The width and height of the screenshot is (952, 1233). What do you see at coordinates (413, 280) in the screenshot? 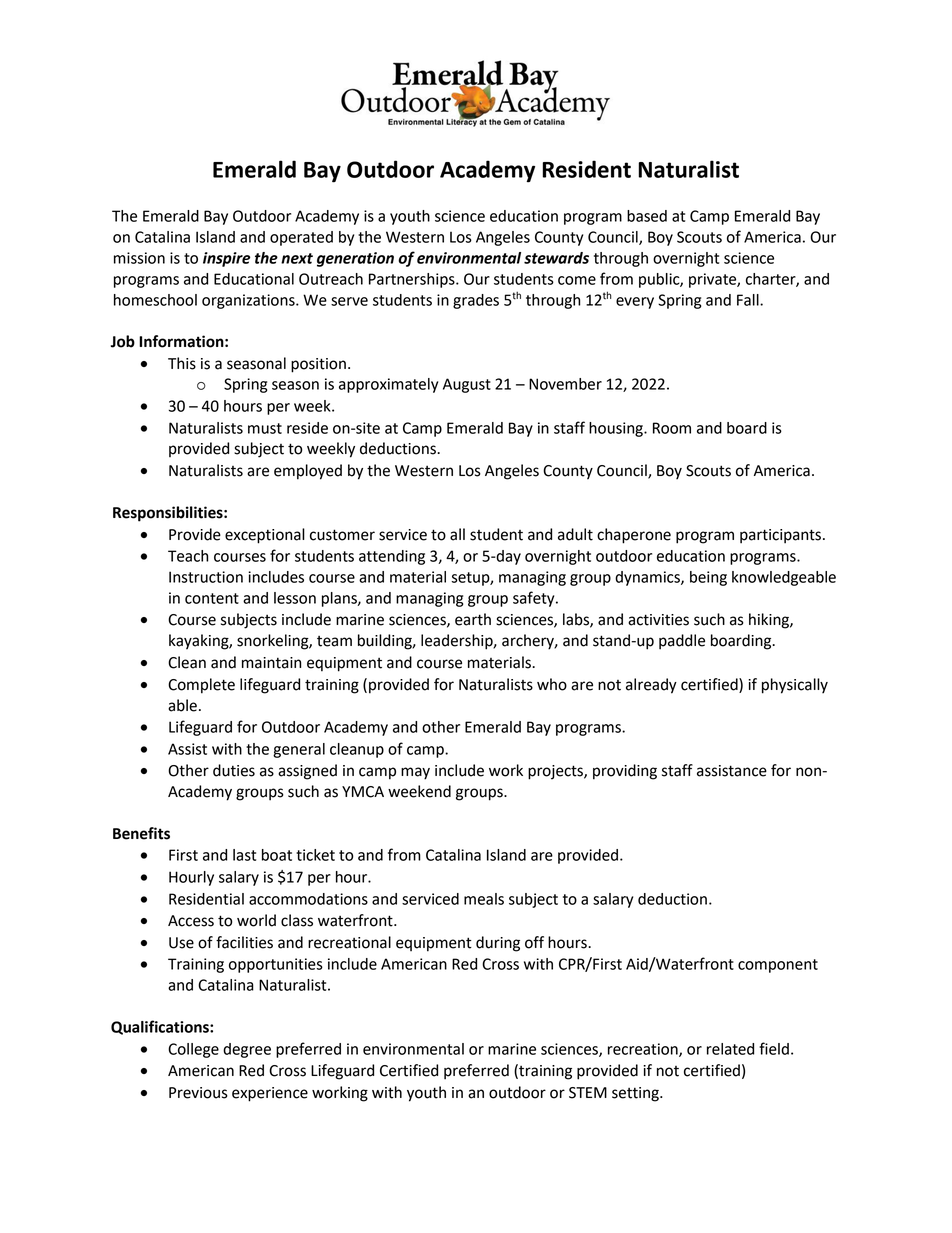
I see `Partnerships` at bounding box center [413, 280].
